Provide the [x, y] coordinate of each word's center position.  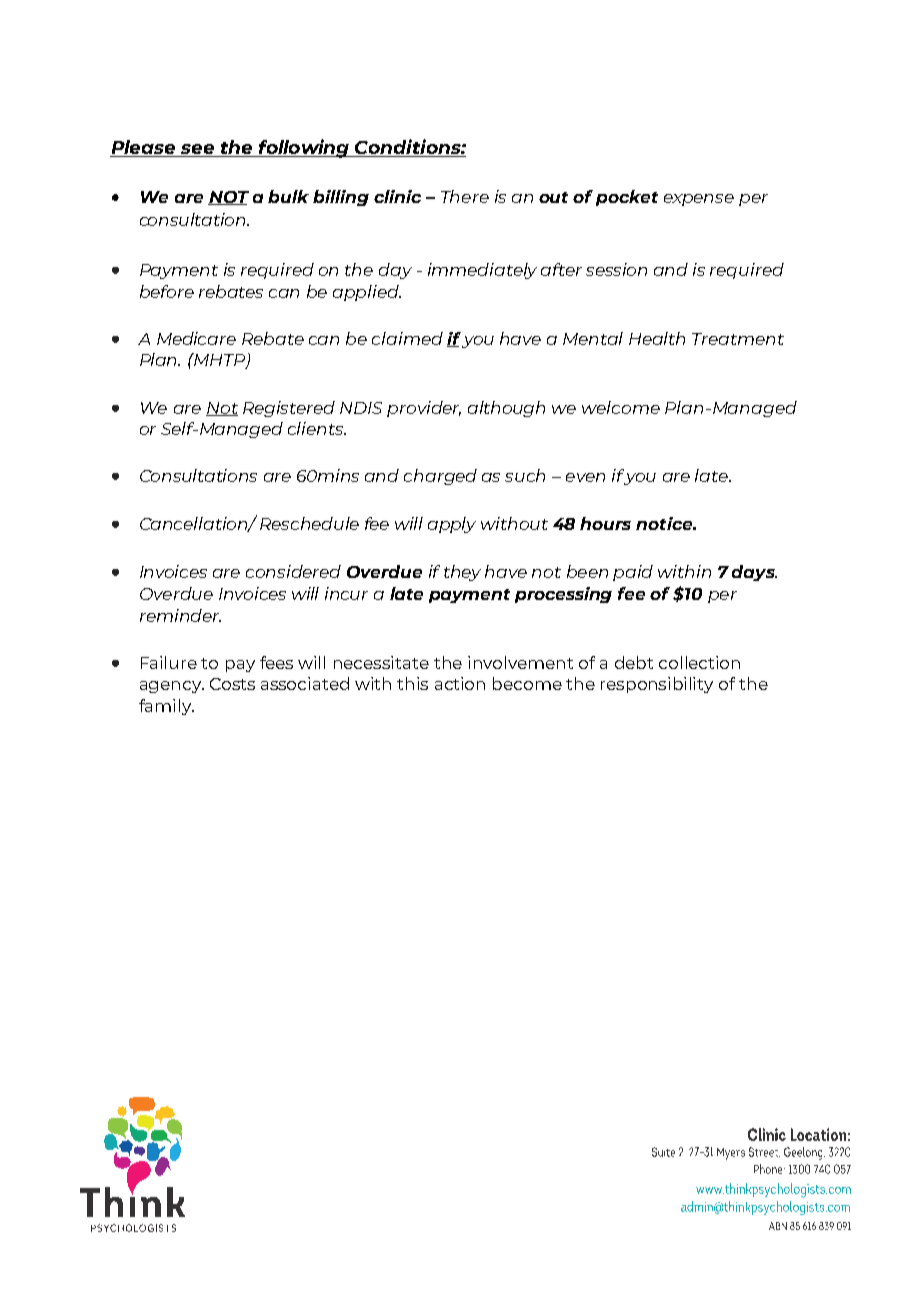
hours [605, 523]
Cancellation [195, 524]
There [465, 196]
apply [452, 525]
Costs [232, 684]
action [460, 683]
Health [657, 338]
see [198, 150]
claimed [407, 338]
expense [699, 200]
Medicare [196, 338]
